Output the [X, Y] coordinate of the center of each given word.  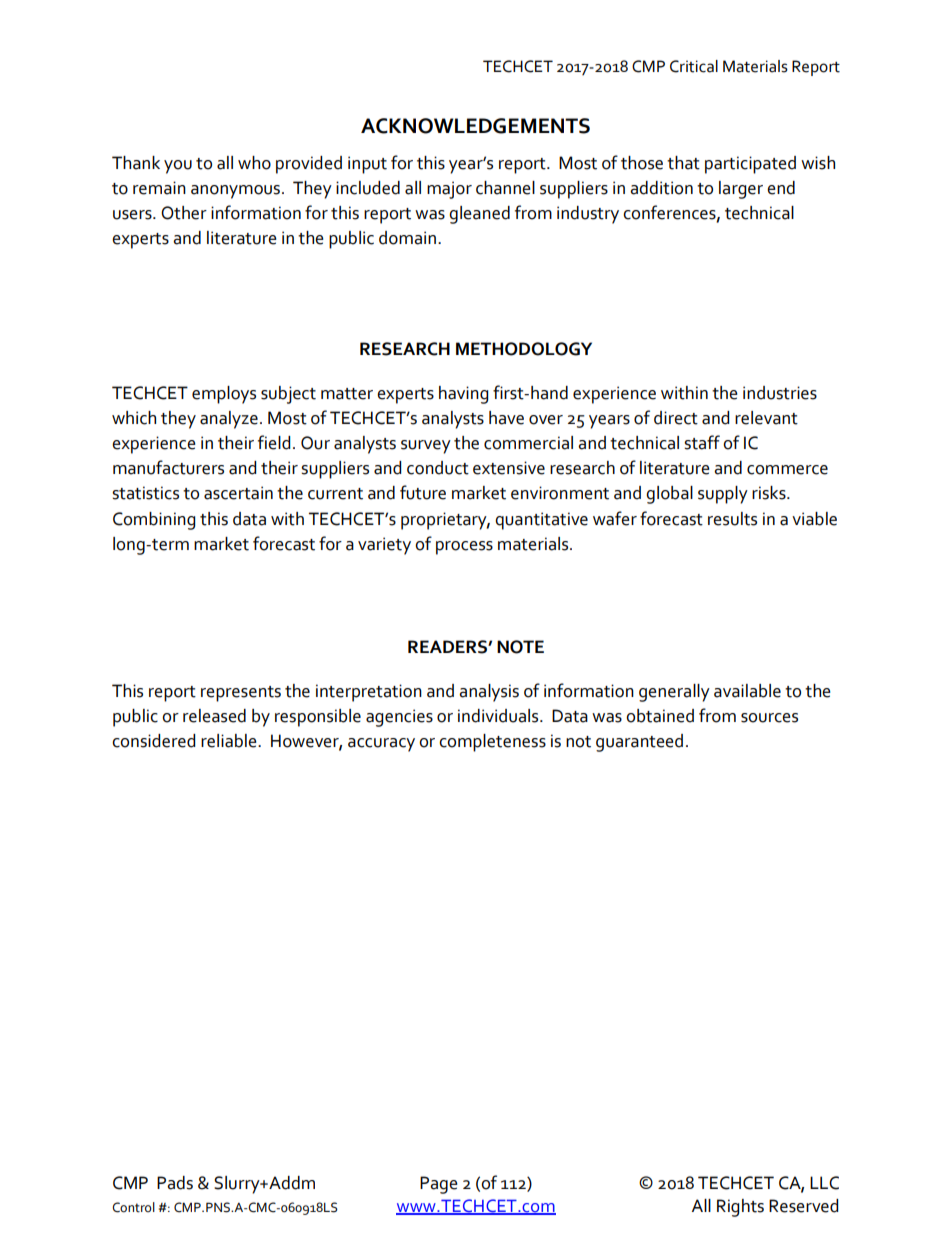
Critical [694, 66]
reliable [230, 741]
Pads [175, 1183]
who [254, 163]
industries [780, 393]
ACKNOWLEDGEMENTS [475, 126]
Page [439, 1185]
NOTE [520, 647]
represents [241, 694]
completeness [492, 743]
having [463, 395]
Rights [740, 1208]
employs [224, 395]
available [747, 691]
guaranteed [639, 743]
